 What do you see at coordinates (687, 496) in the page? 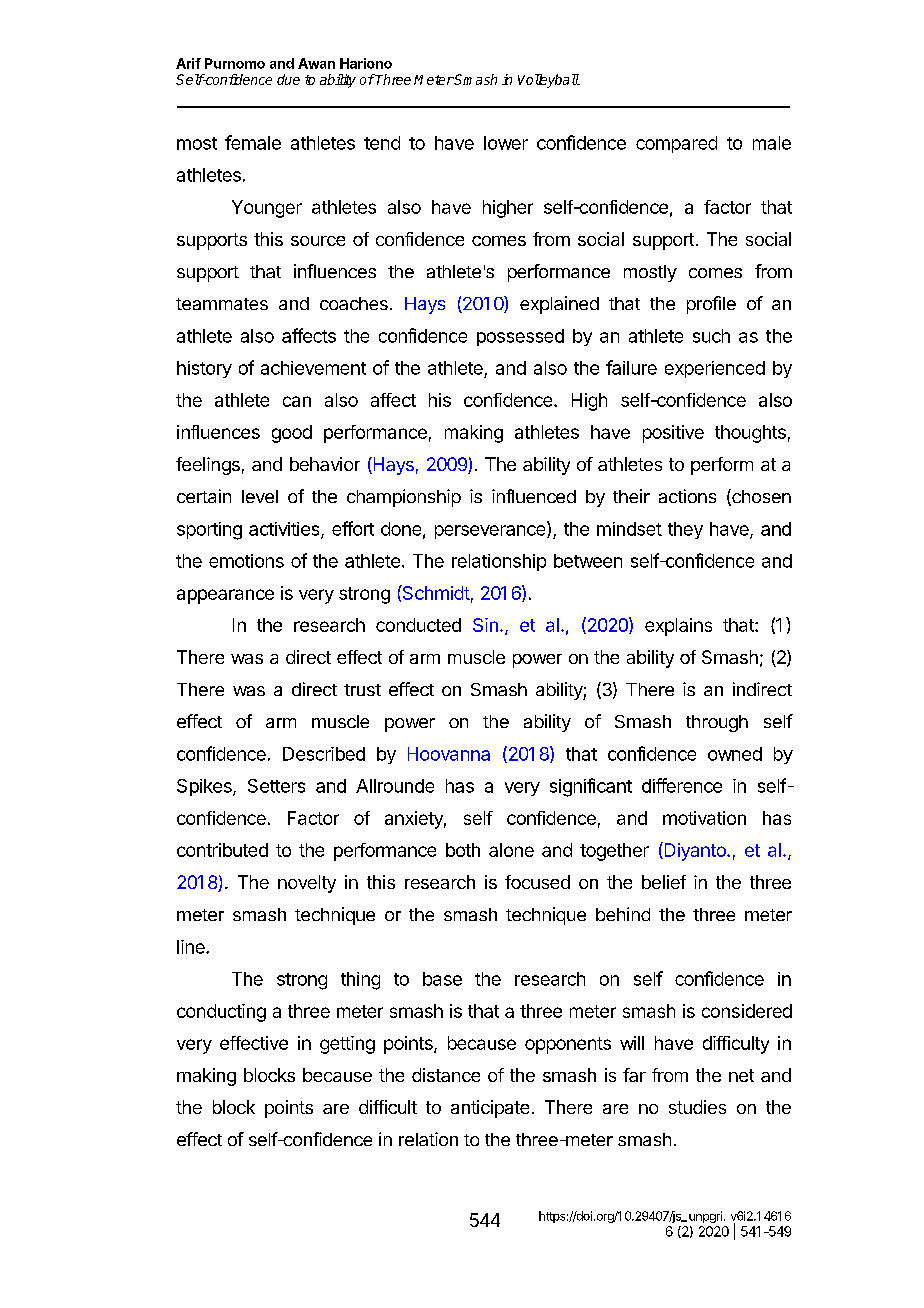
I see `actions` at bounding box center [687, 496].
